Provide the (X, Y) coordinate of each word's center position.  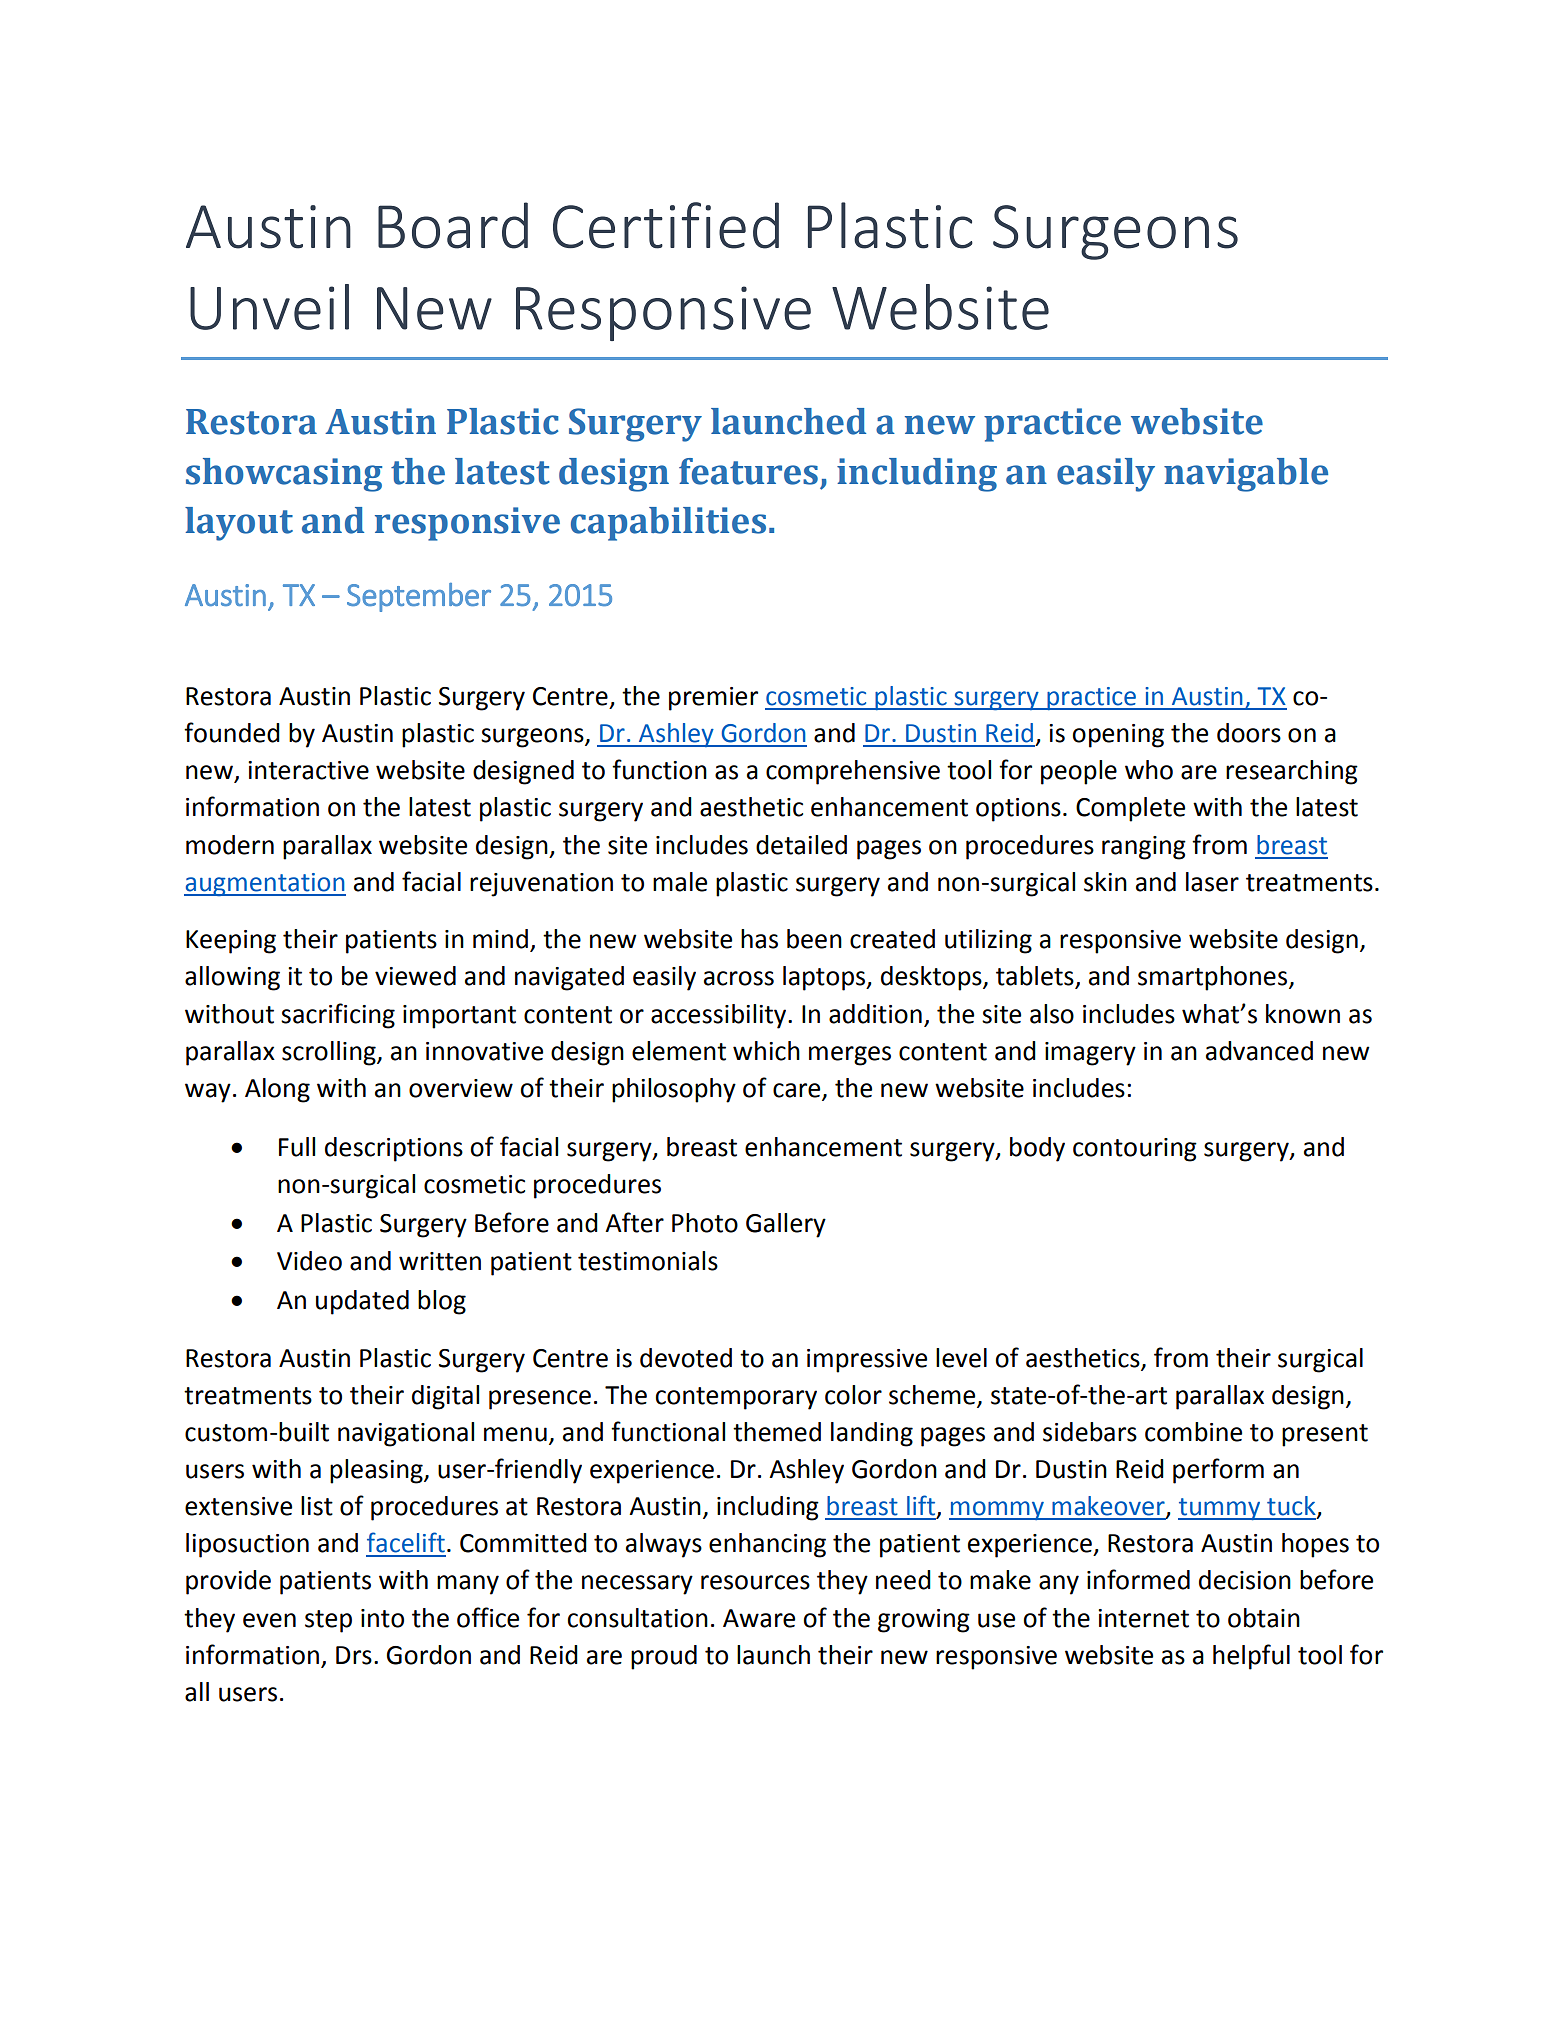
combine (1193, 1432)
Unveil (269, 307)
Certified (666, 225)
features (748, 471)
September (419, 597)
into (382, 1618)
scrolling (330, 1053)
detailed (801, 845)
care (796, 1090)
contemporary (736, 1398)
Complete (1130, 809)
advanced (1259, 1051)
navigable (1246, 475)
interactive (308, 770)
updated (362, 1302)
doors (1249, 733)
